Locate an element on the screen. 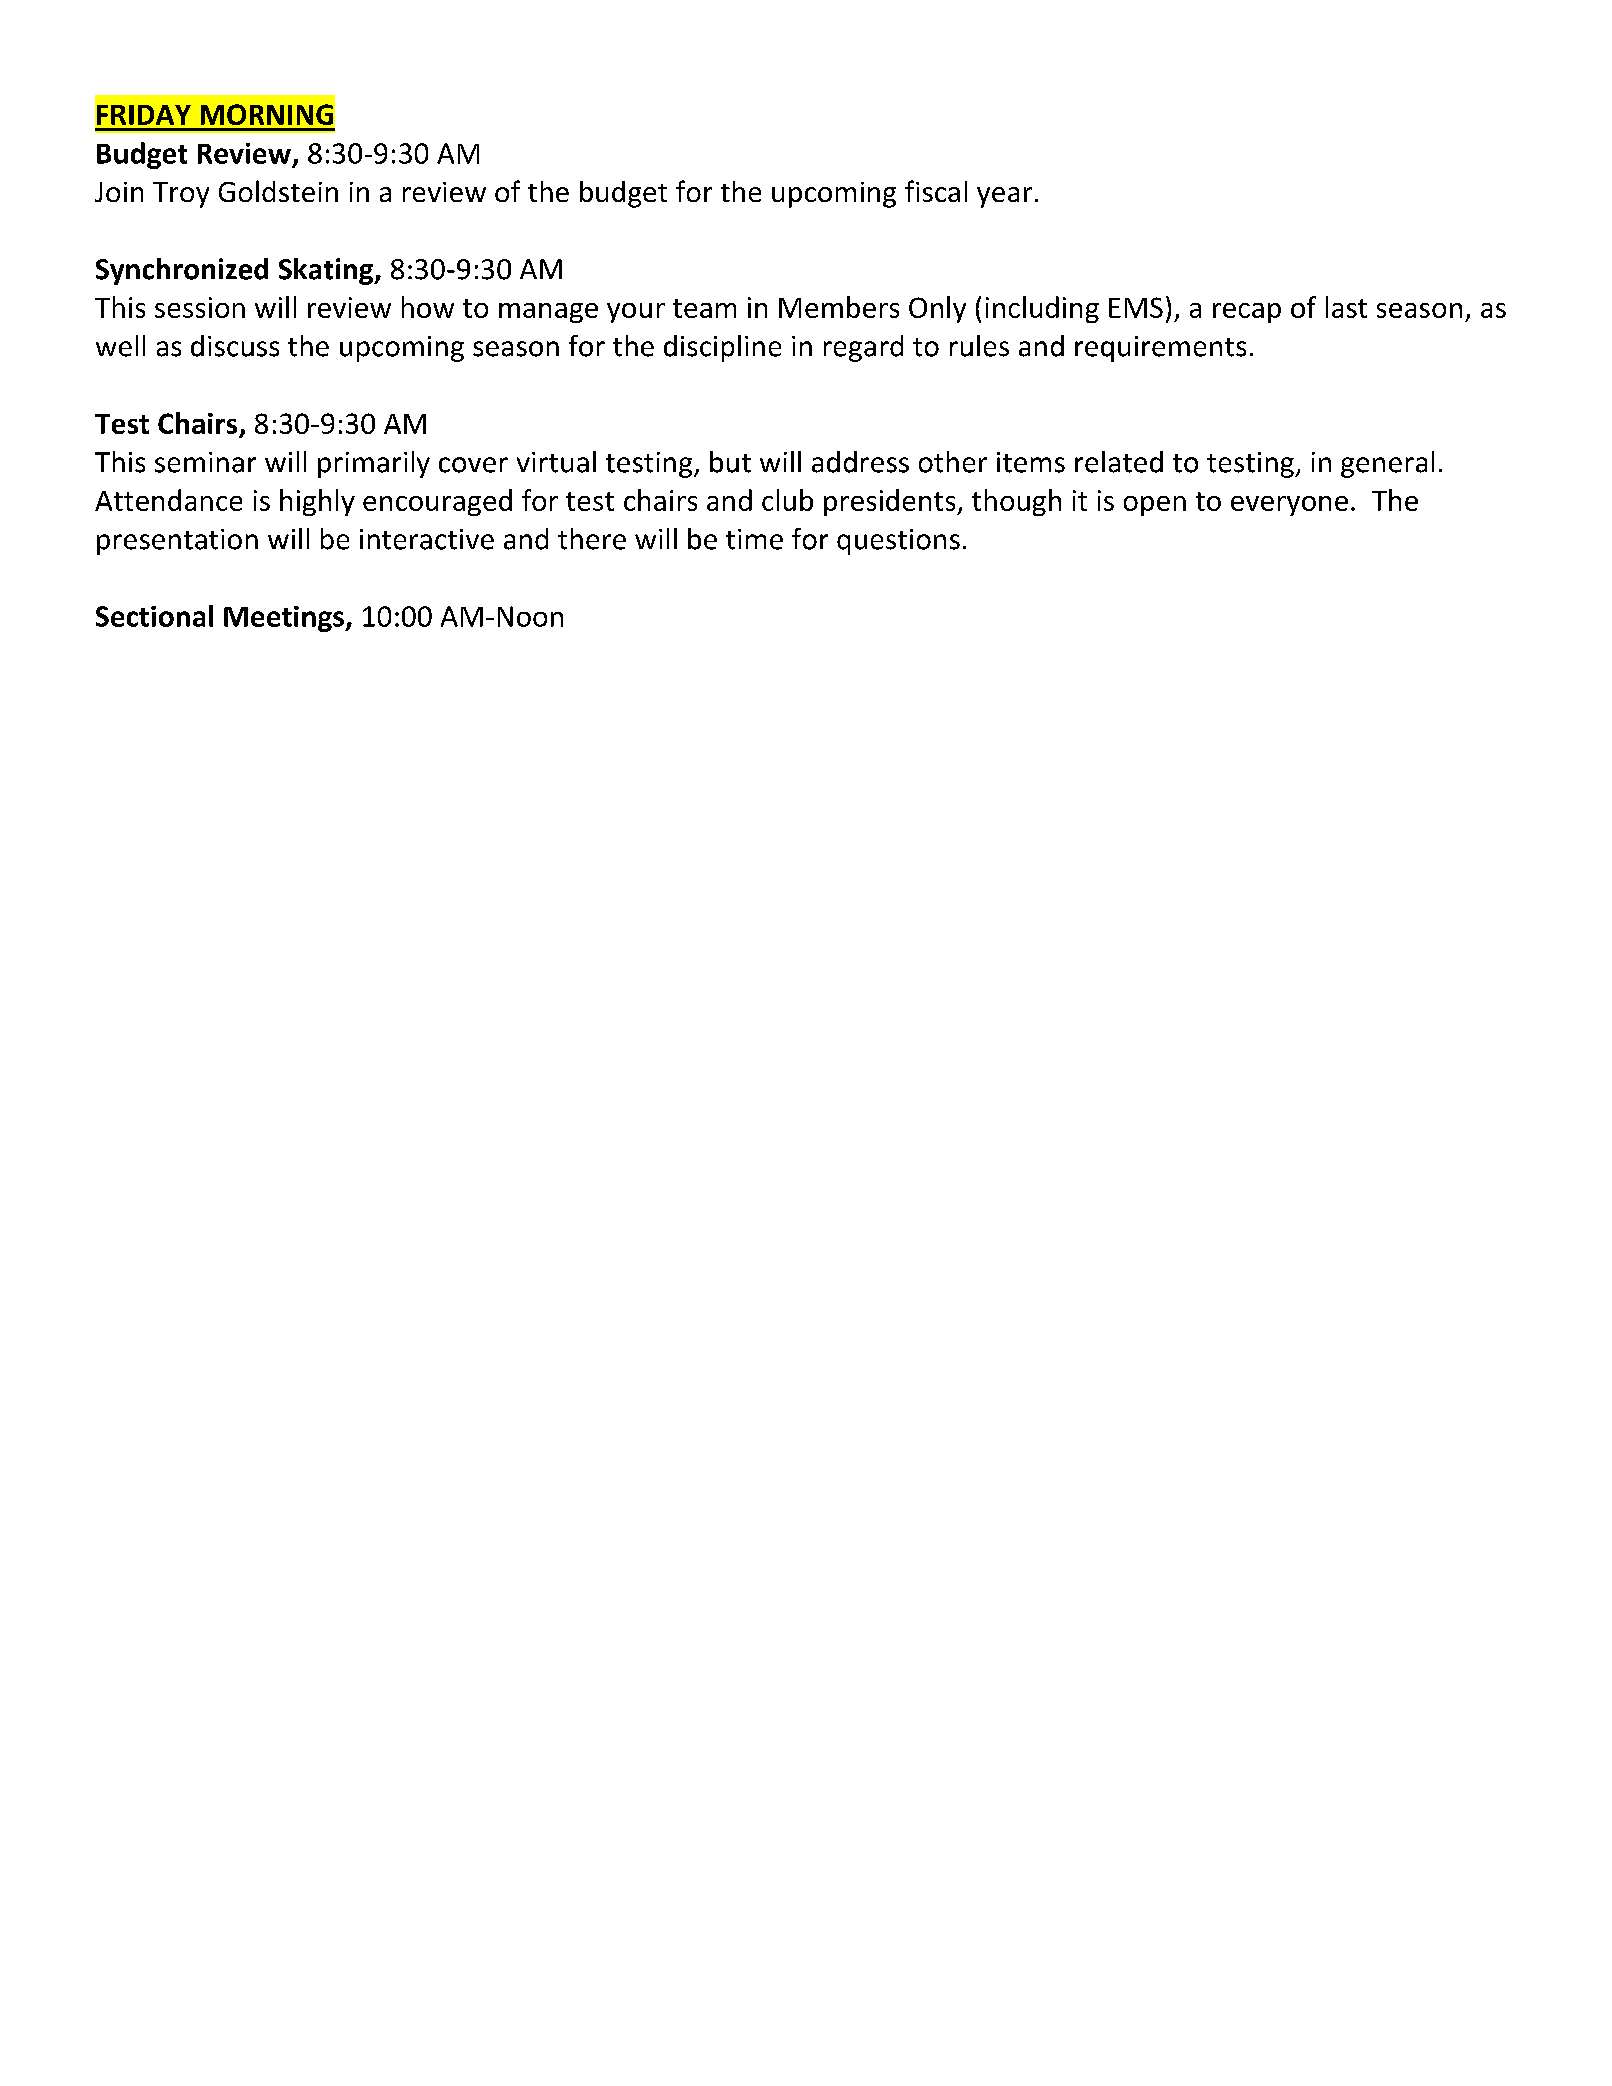 The height and width of the screenshot is (2086, 1612). year is located at coordinates (1004, 197).
